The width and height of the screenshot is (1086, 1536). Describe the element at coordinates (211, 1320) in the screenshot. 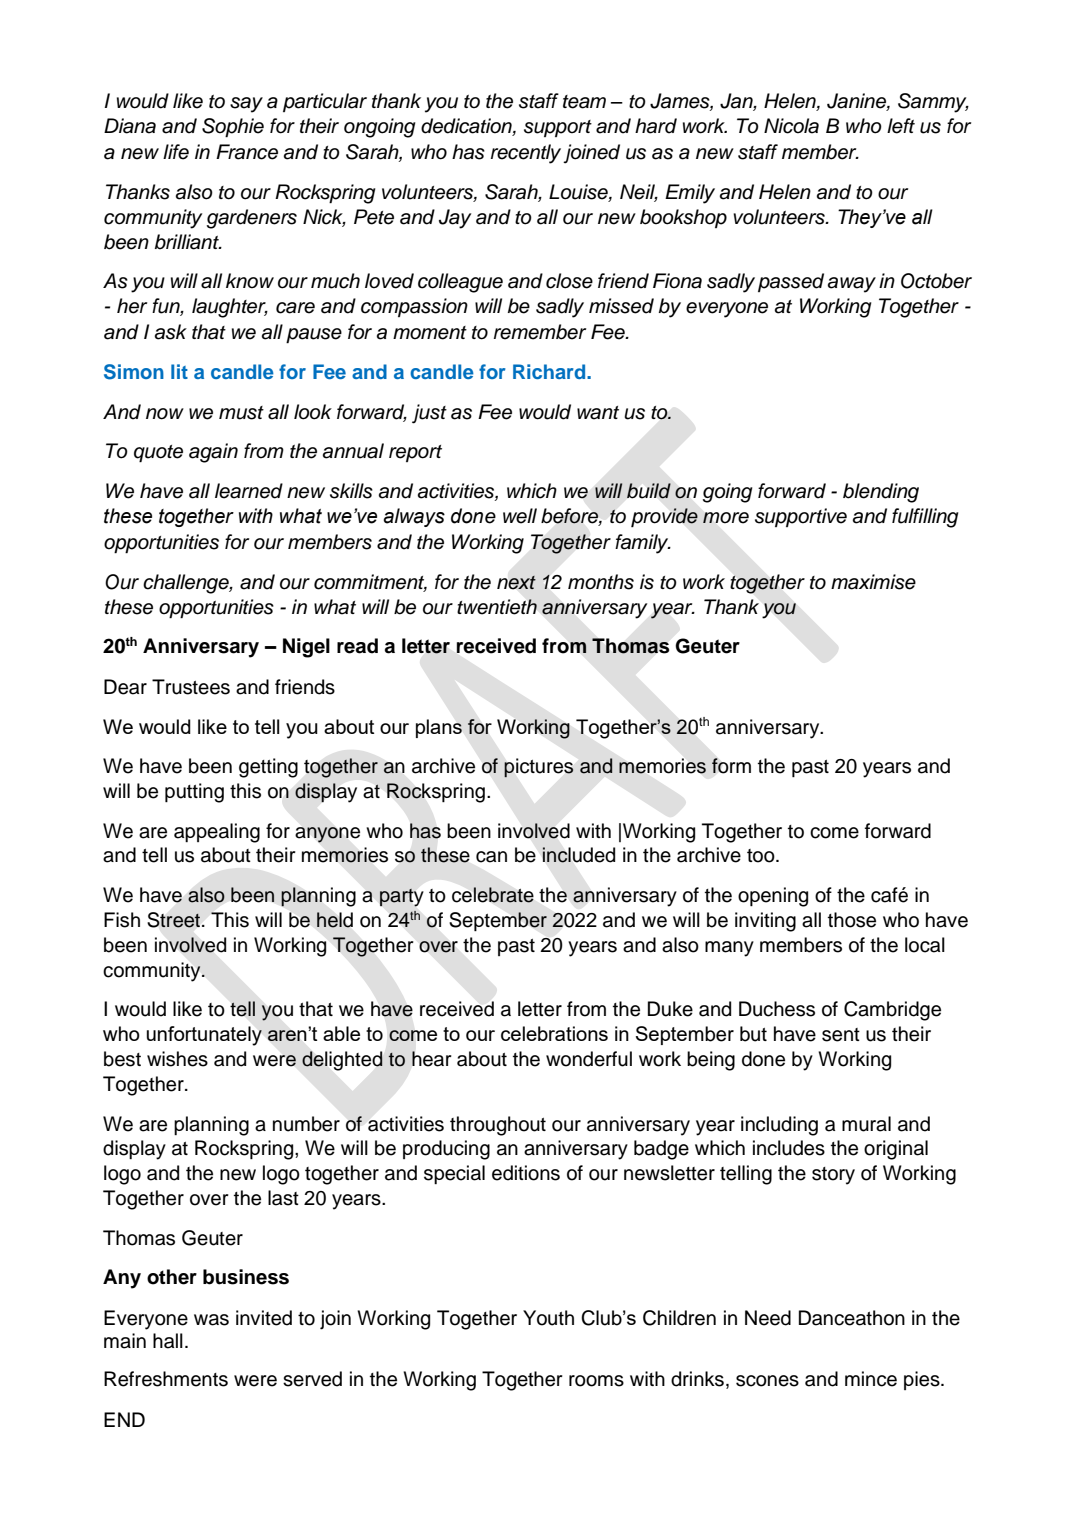

I see `was` at that location.
